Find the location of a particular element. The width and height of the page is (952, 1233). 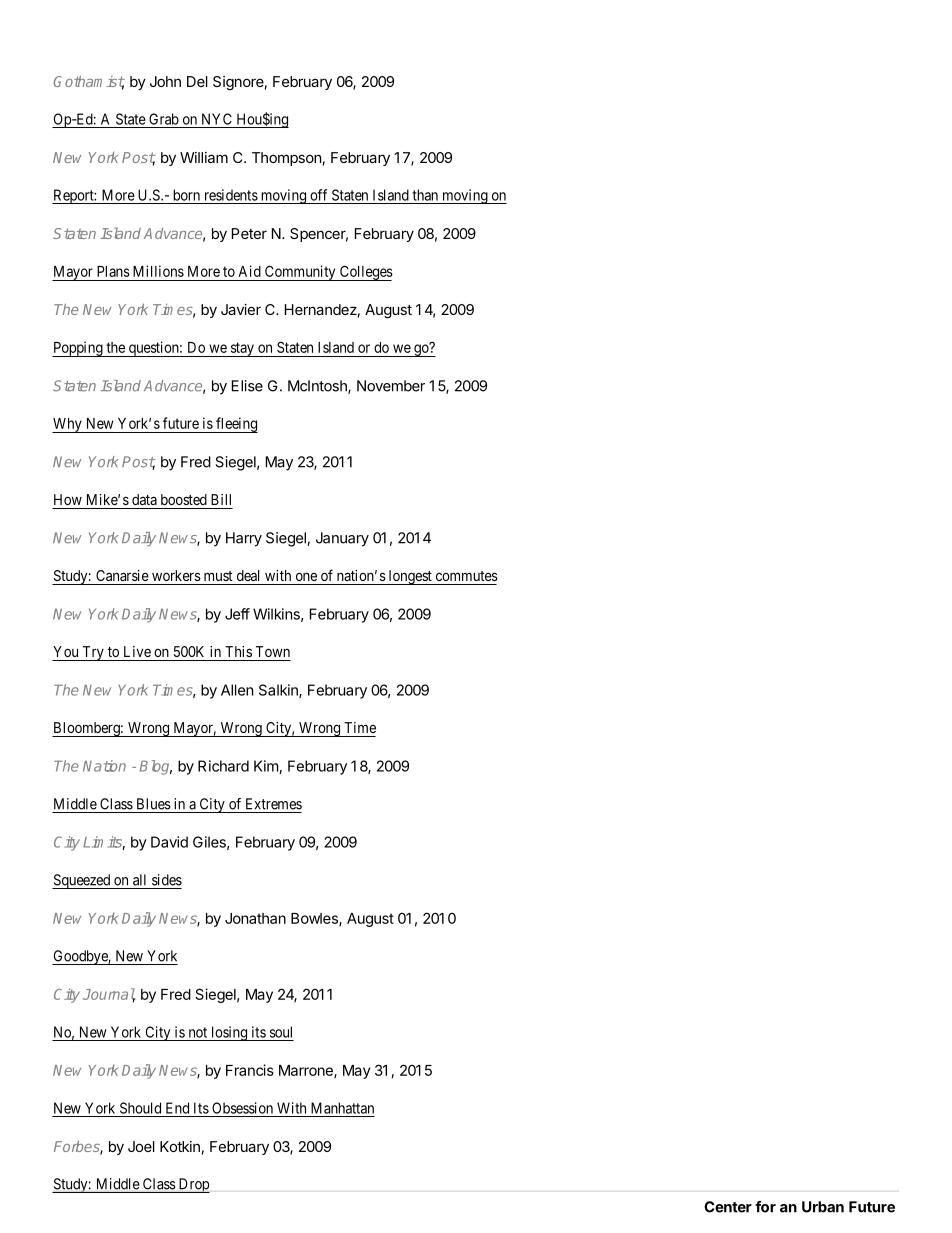

Colleges is located at coordinates (365, 273).
